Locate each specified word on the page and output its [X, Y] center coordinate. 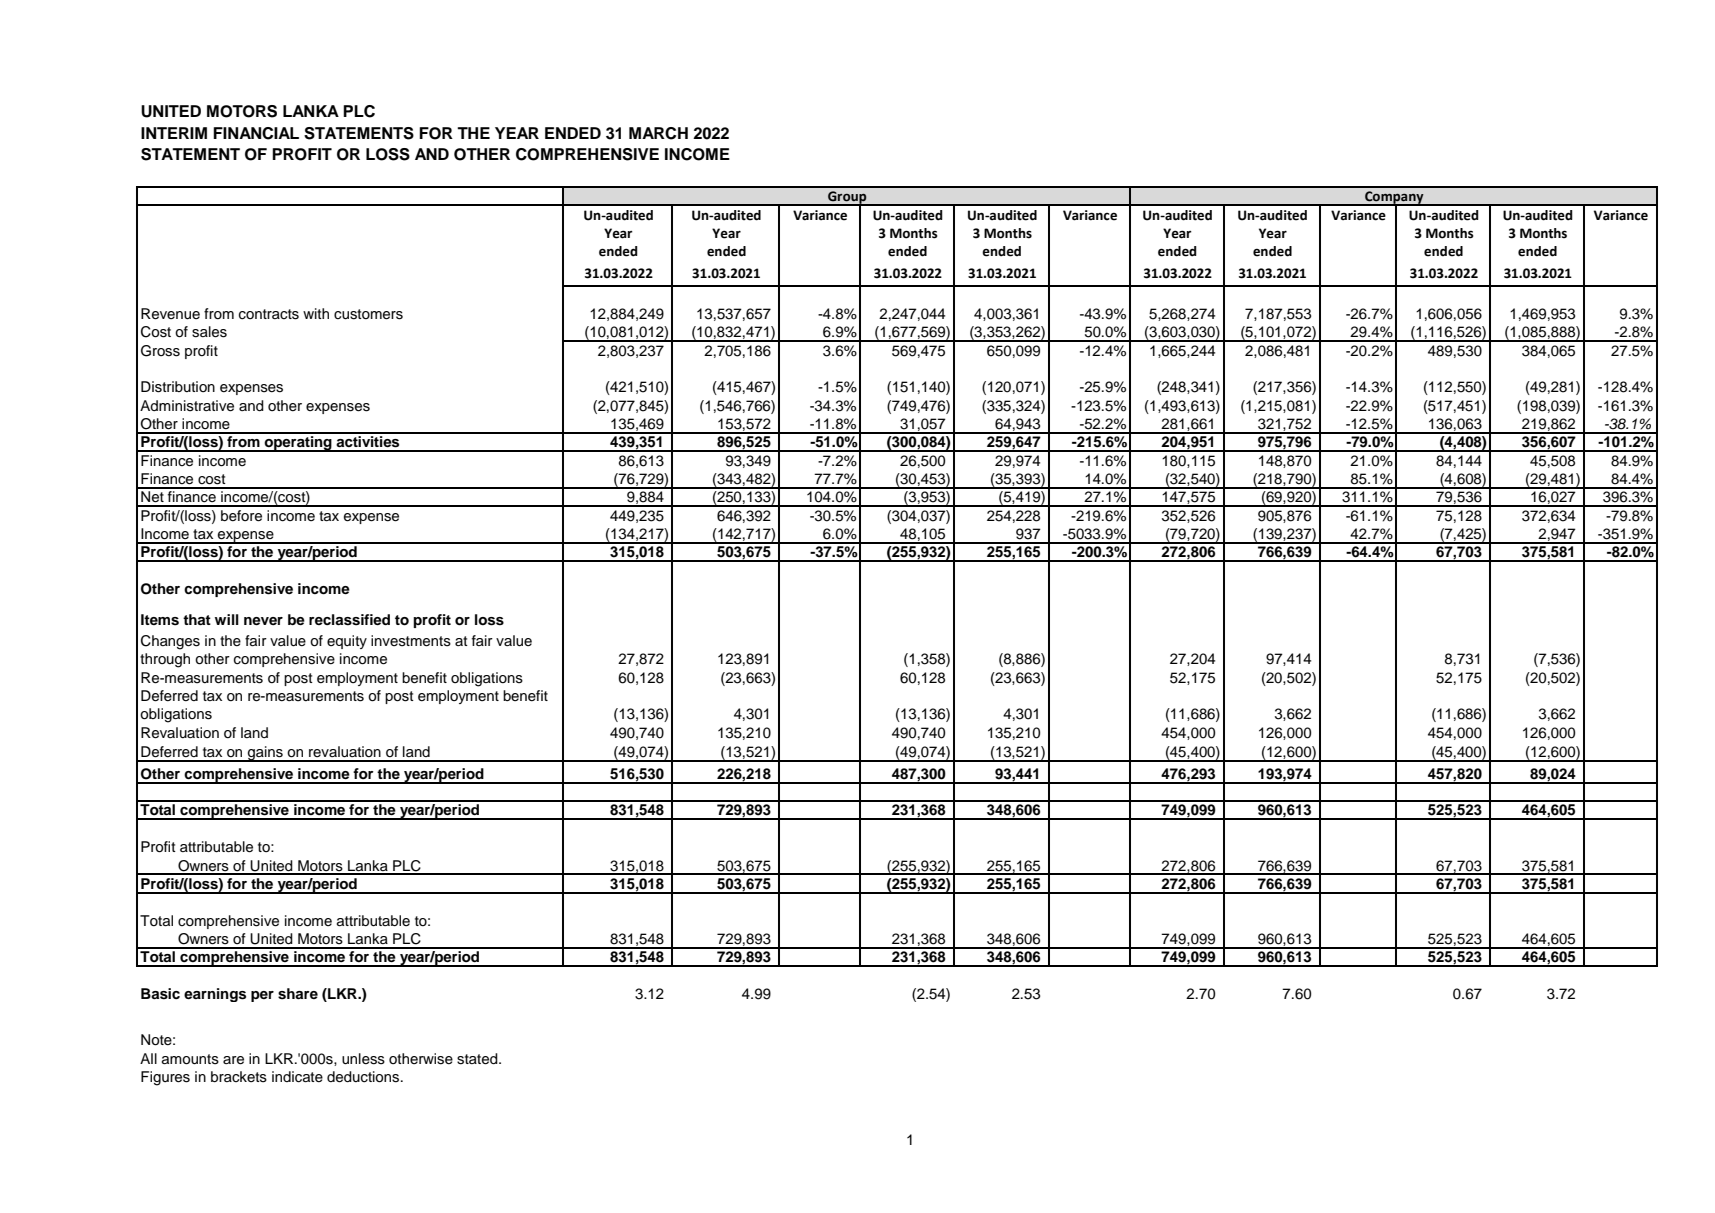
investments [411, 641]
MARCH [658, 133]
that [197, 619]
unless [363, 1059]
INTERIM [174, 133]
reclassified [349, 620]
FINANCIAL [256, 133]
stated [478, 1059]
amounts [190, 1059]
